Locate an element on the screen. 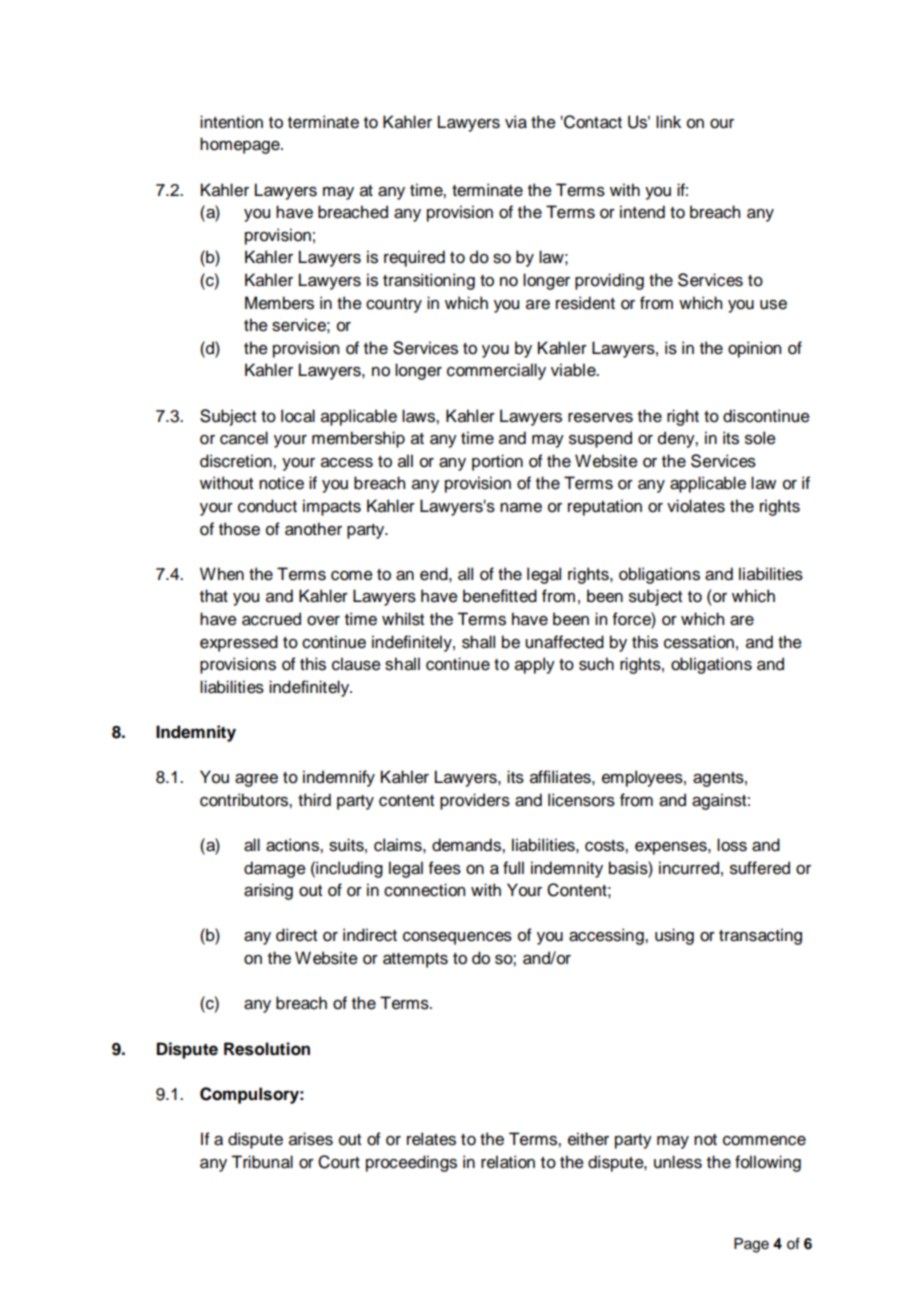  third is located at coordinates (314, 800).
